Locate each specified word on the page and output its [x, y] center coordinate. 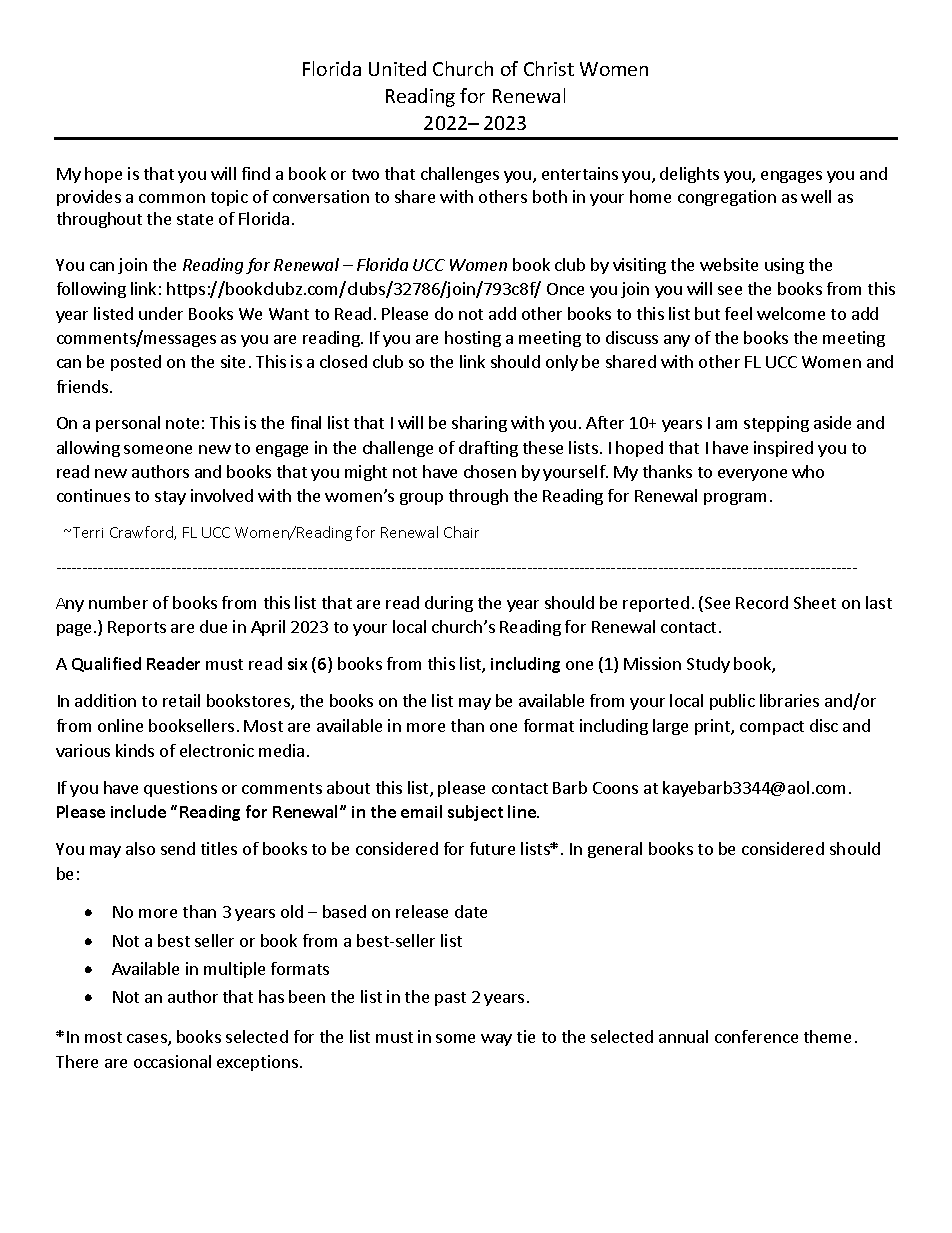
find [256, 173]
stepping [776, 424]
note [182, 423]
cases [148, 1040]
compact [772, 728]
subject [475, 813]
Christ [549, 68]
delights [689, 175]
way [496, 1040]
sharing [479, 424]
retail [181, 700]
